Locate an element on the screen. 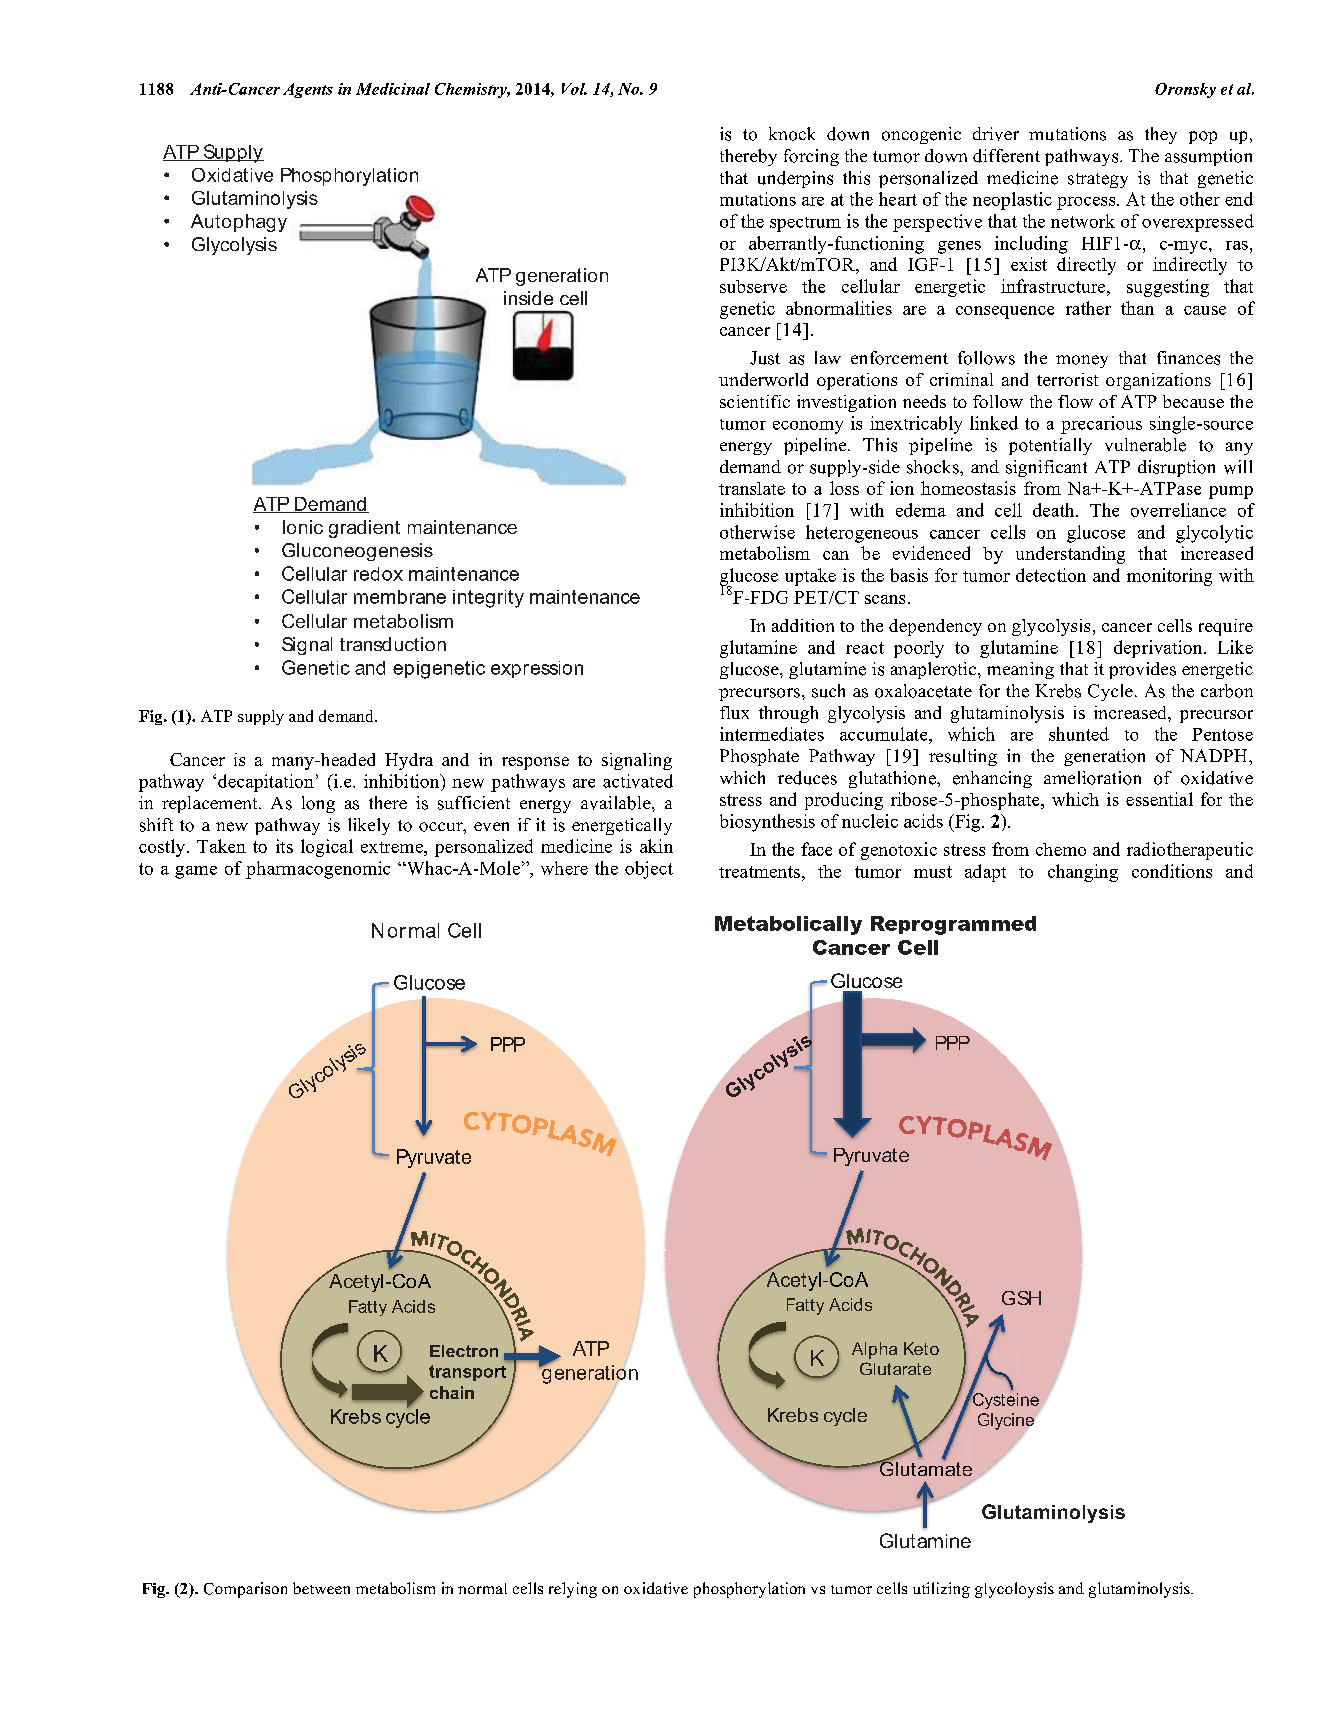  its is located at coordinates (284, 846).
